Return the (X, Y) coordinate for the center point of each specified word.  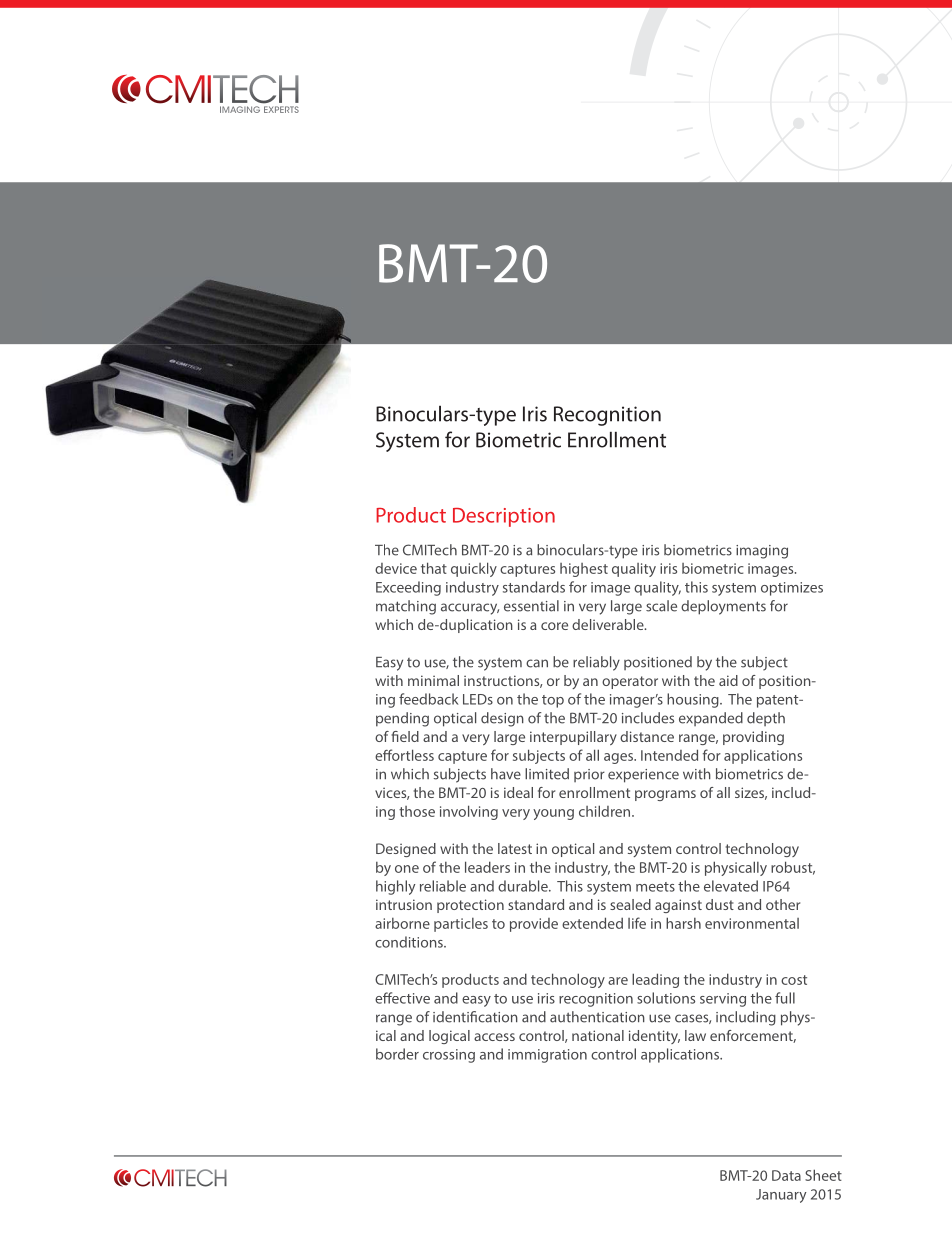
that (434, 568)
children (606, 811)
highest (584, 570)
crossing (449, 1056)
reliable (443, 886)
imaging (762, 552)
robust (793, 868)
